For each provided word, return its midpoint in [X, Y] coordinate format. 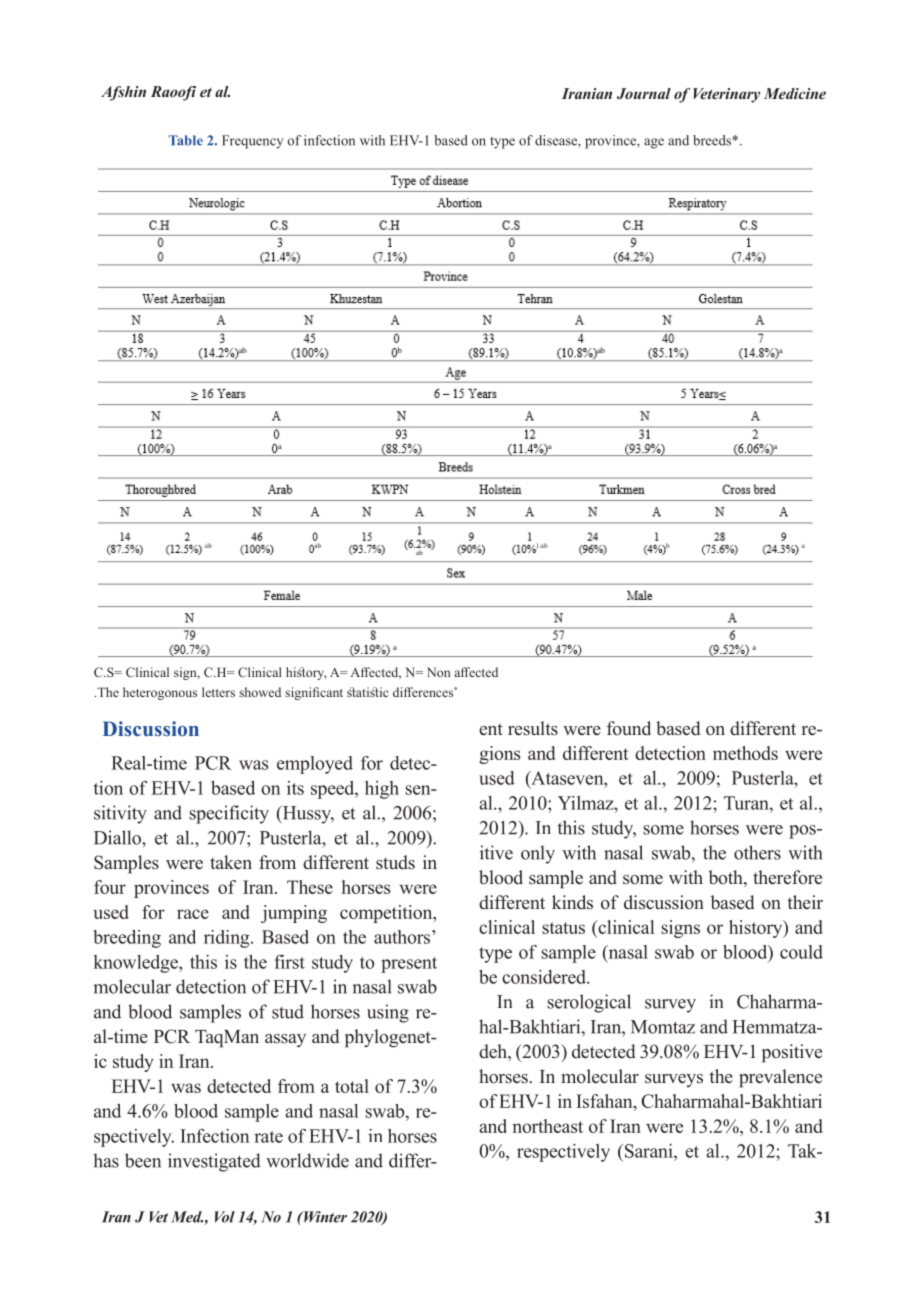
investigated [214, 1162]
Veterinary [726, 95]
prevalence [780, 1078]
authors [403, 937]
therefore [787, 877]
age [654, 143]
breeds [713, 140]
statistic [367, 692]
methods [745, 753]
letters [218, 692]
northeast [547, 1126]
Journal [644, 93]
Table [186, 140]
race [193, 914]
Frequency [252, 142]
